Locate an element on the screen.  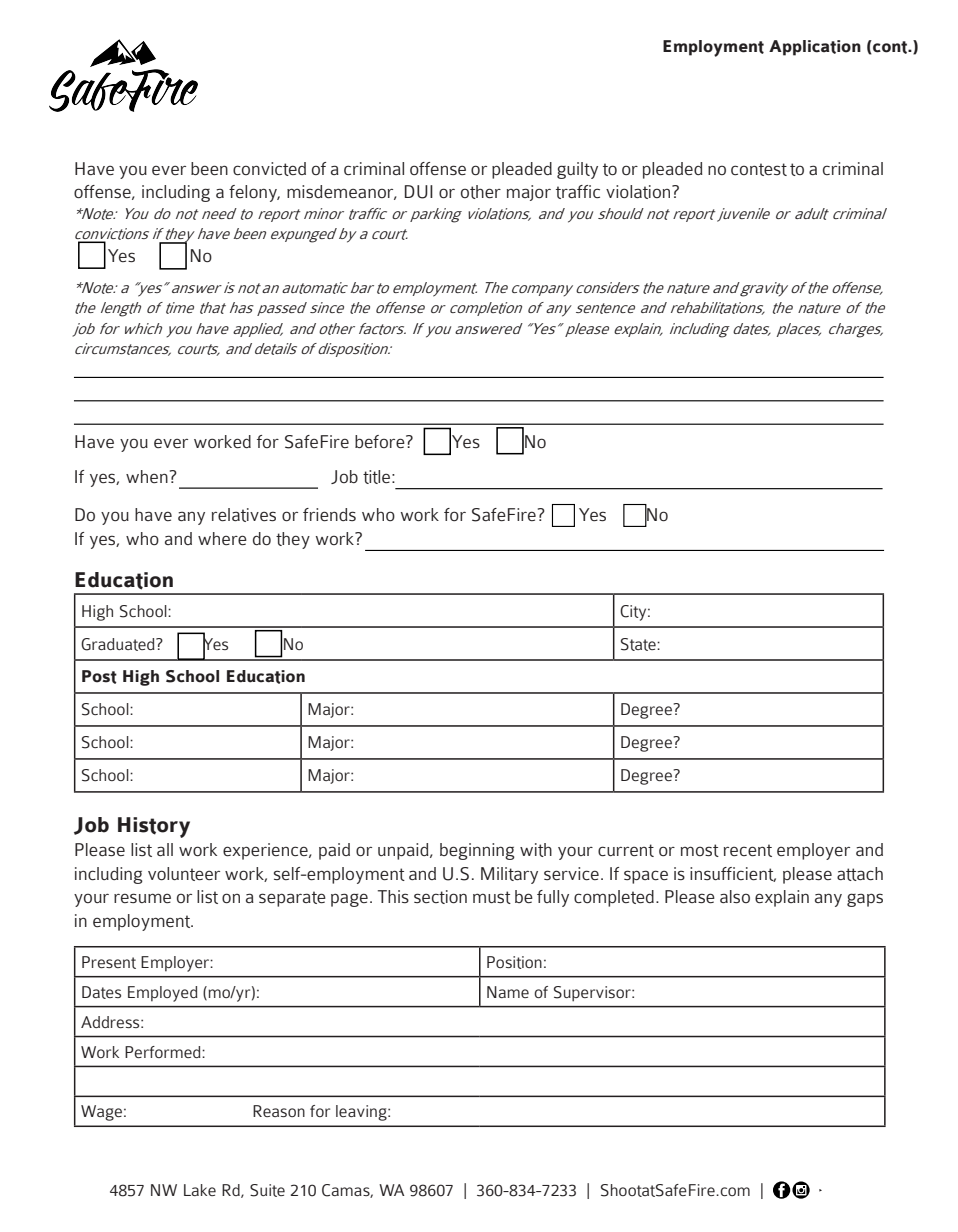
Graduated is located at coordinates (119, 644).
